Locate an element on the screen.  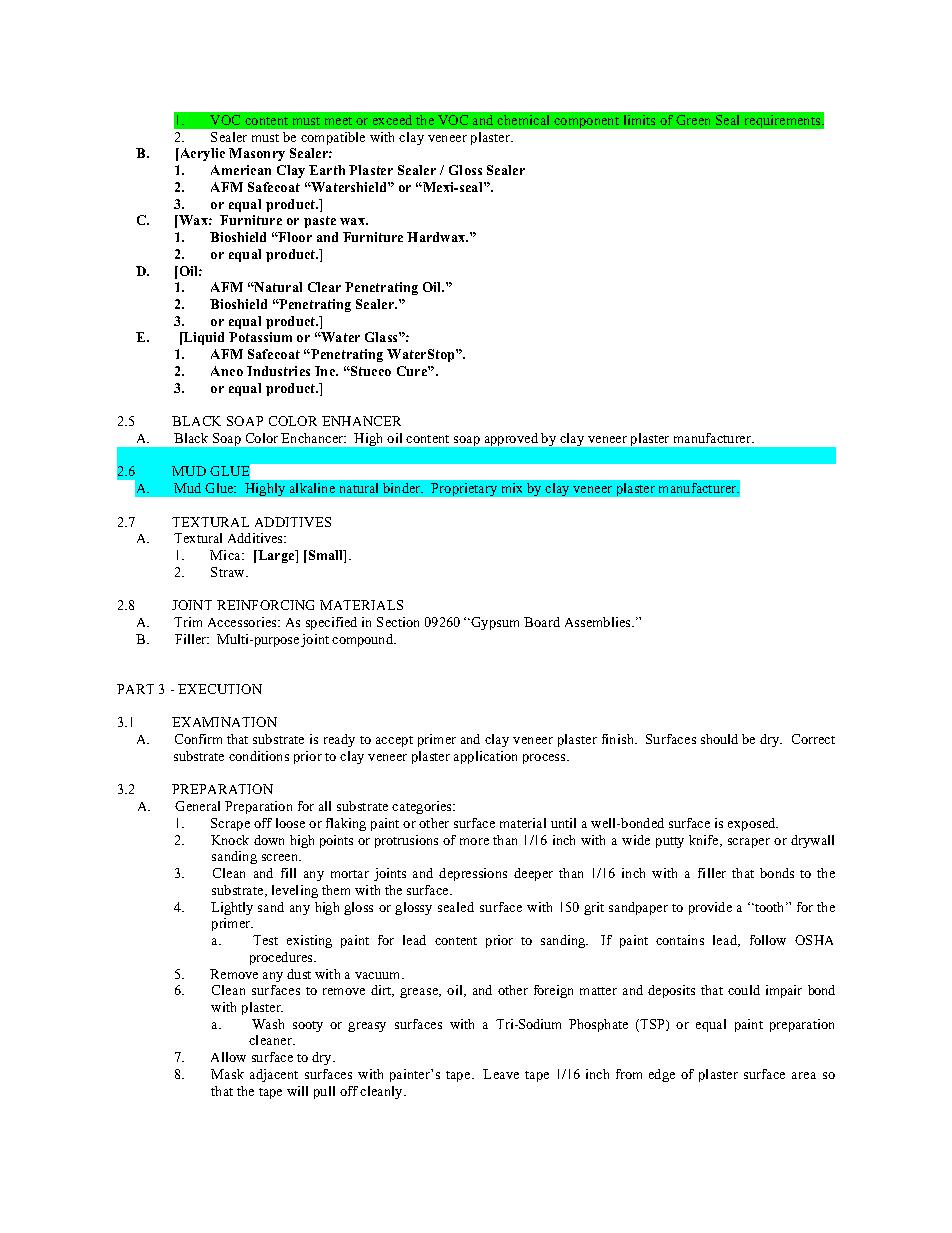
Earth is located at coordinates (327, 170).
